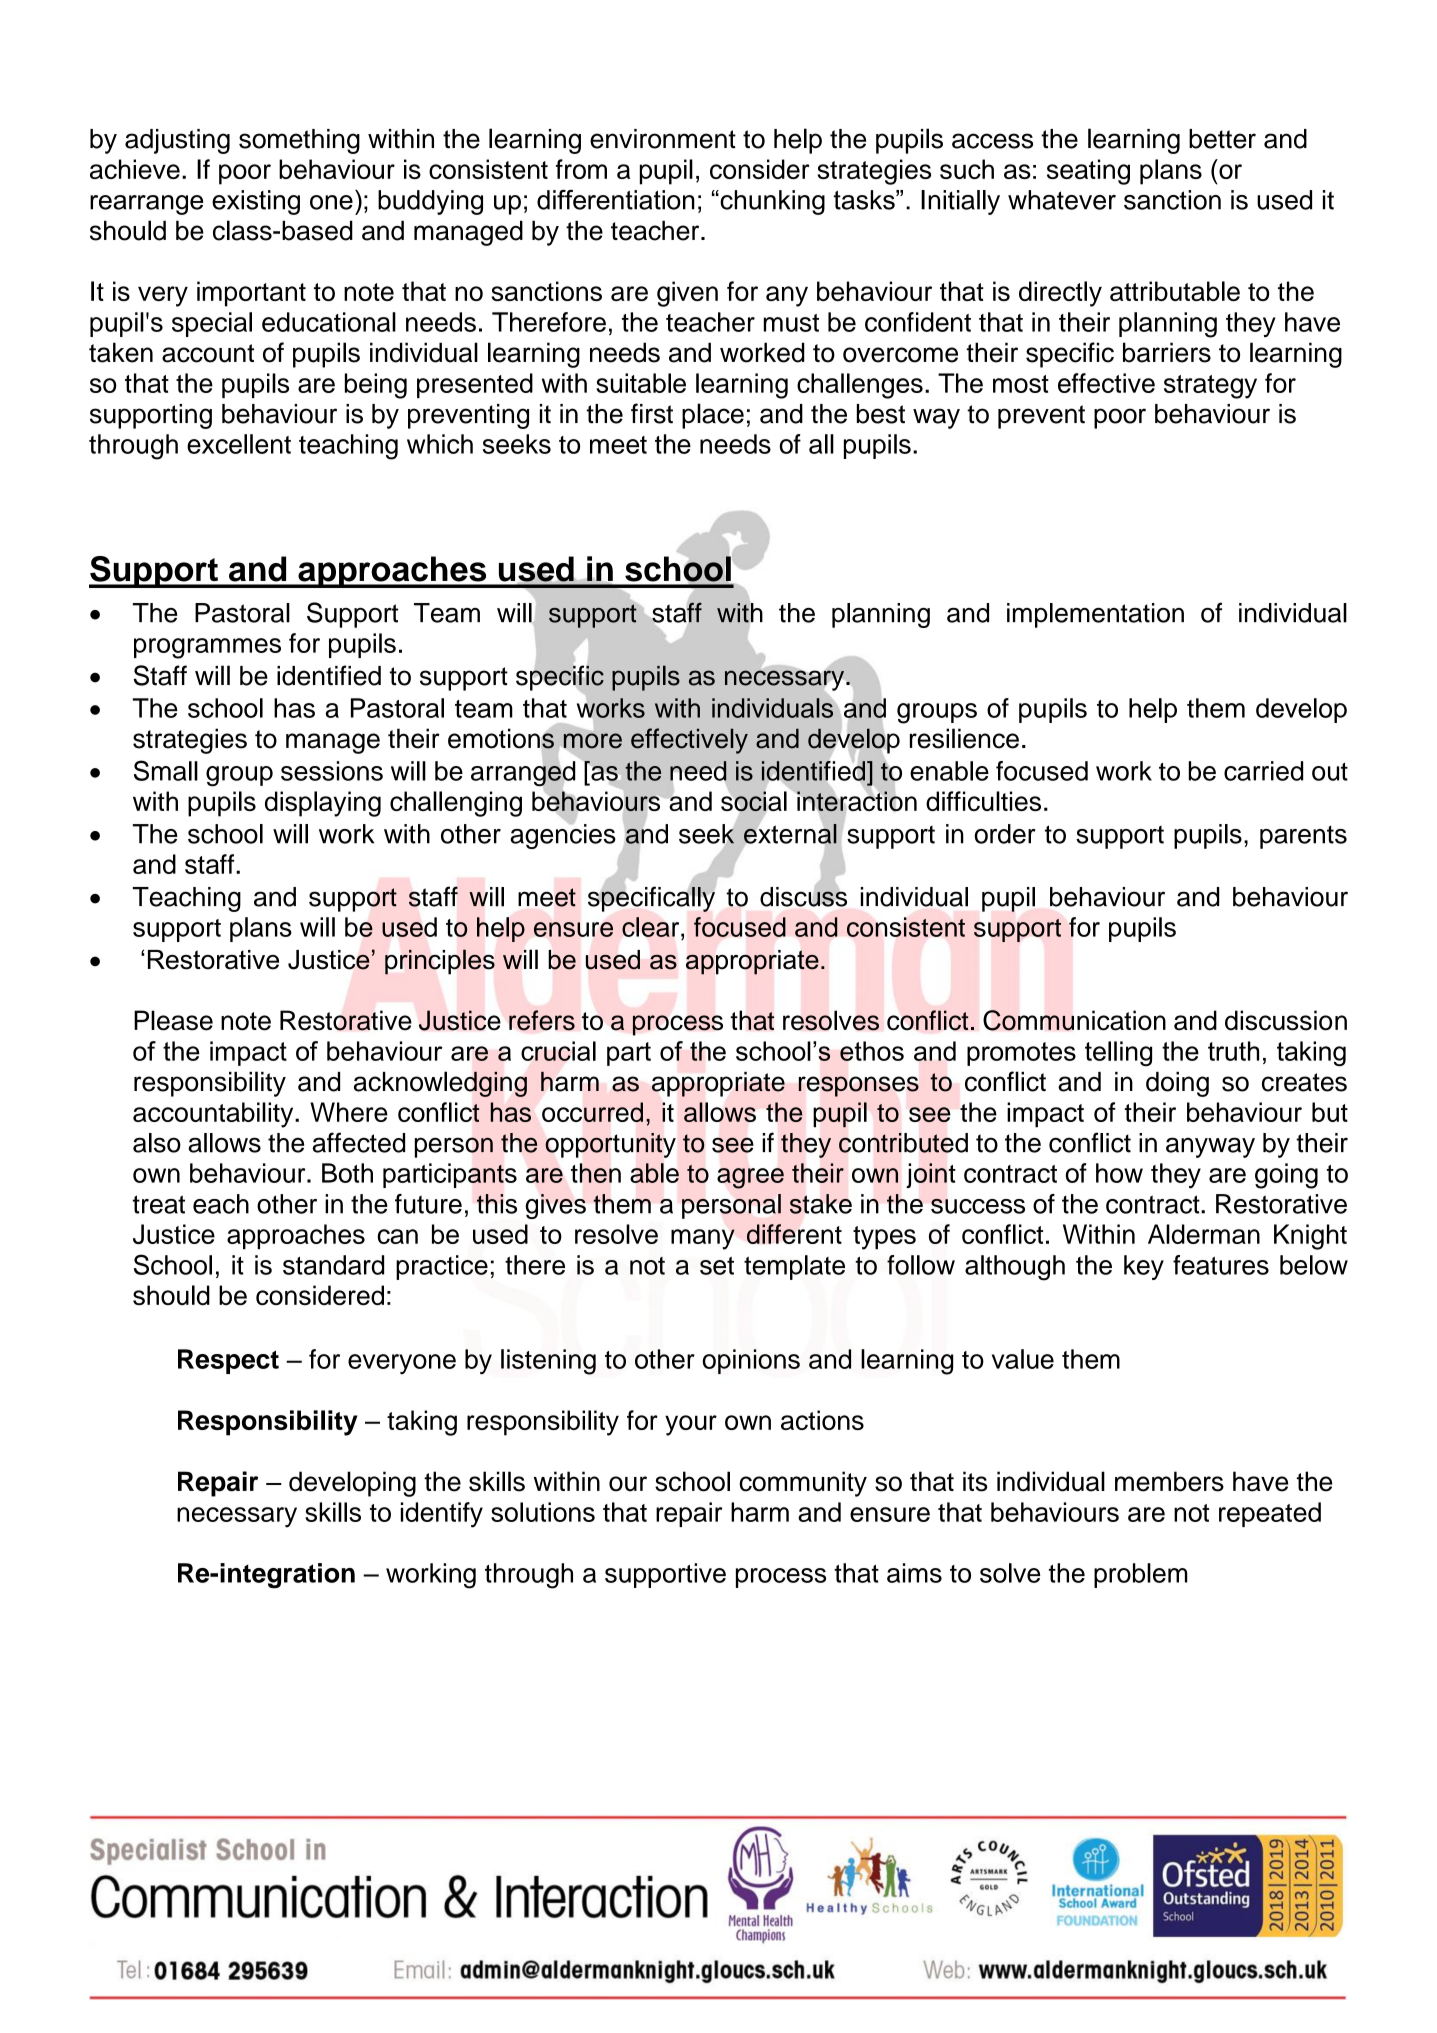  I want to click on Both, so click(347, 1173).
